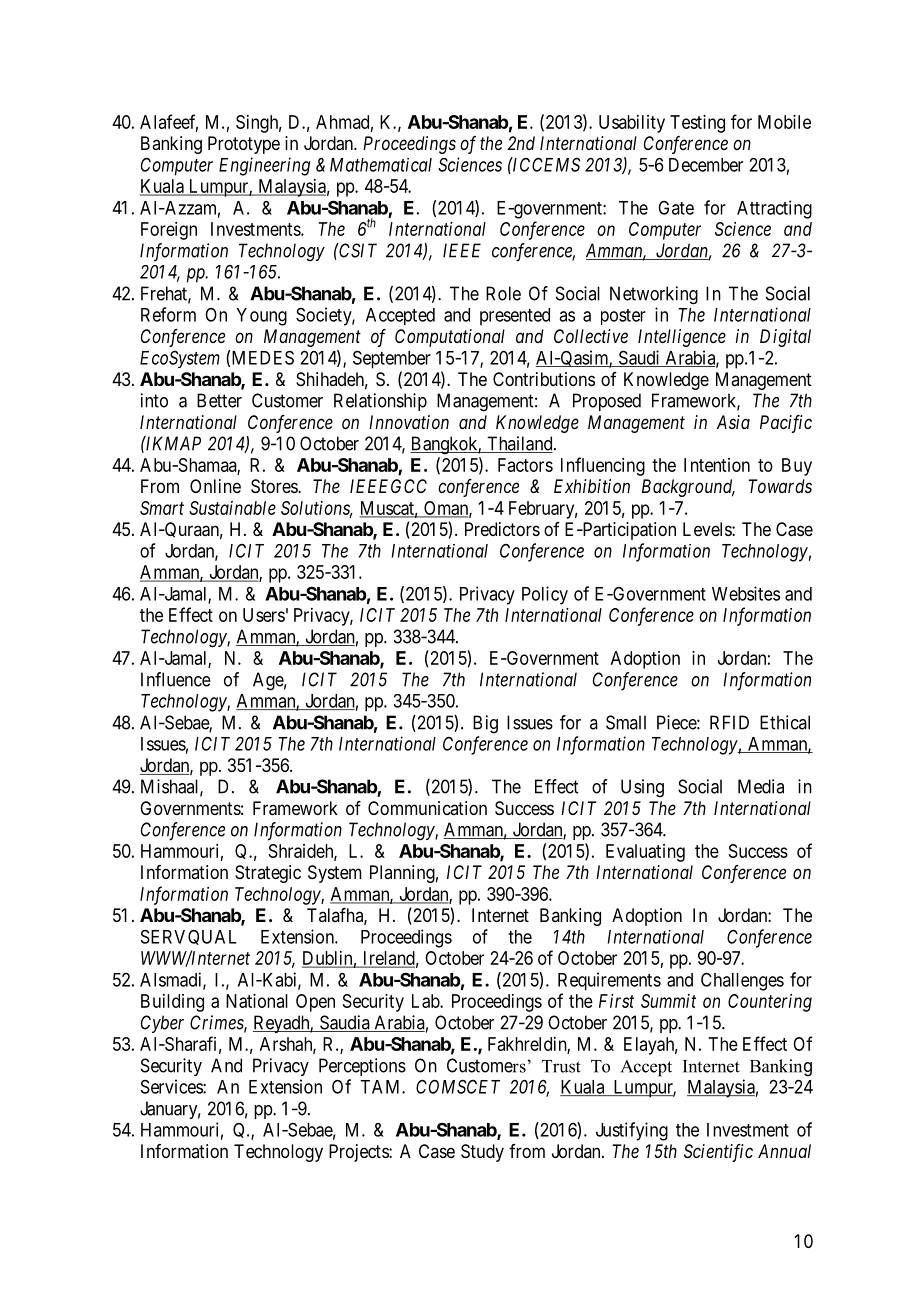 This screenshot has width=924, height=1308. I want to click on Scientific, so click(718, 1153).
